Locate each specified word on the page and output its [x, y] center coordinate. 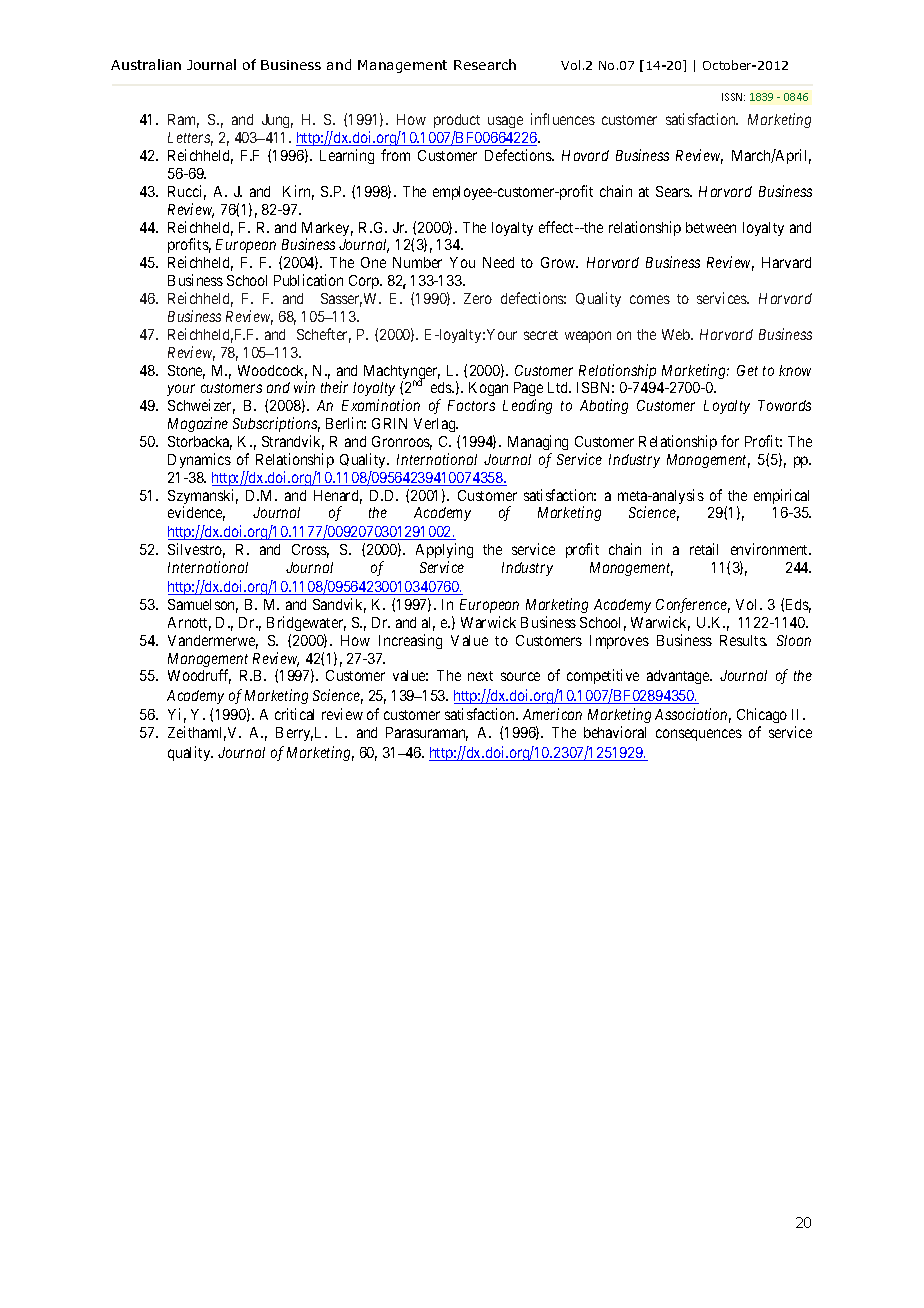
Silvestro [196, 550]
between [711, 227]
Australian [146, 64]
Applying [444, 552]
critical [294, 714]
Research [485, 64]
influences [563, 119]
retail [704, 549]
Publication [308, 280]
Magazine [198, 424]
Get [747, 370]
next [480, 676]
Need [498, 262]
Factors [471, 405]
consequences [699, 735]
